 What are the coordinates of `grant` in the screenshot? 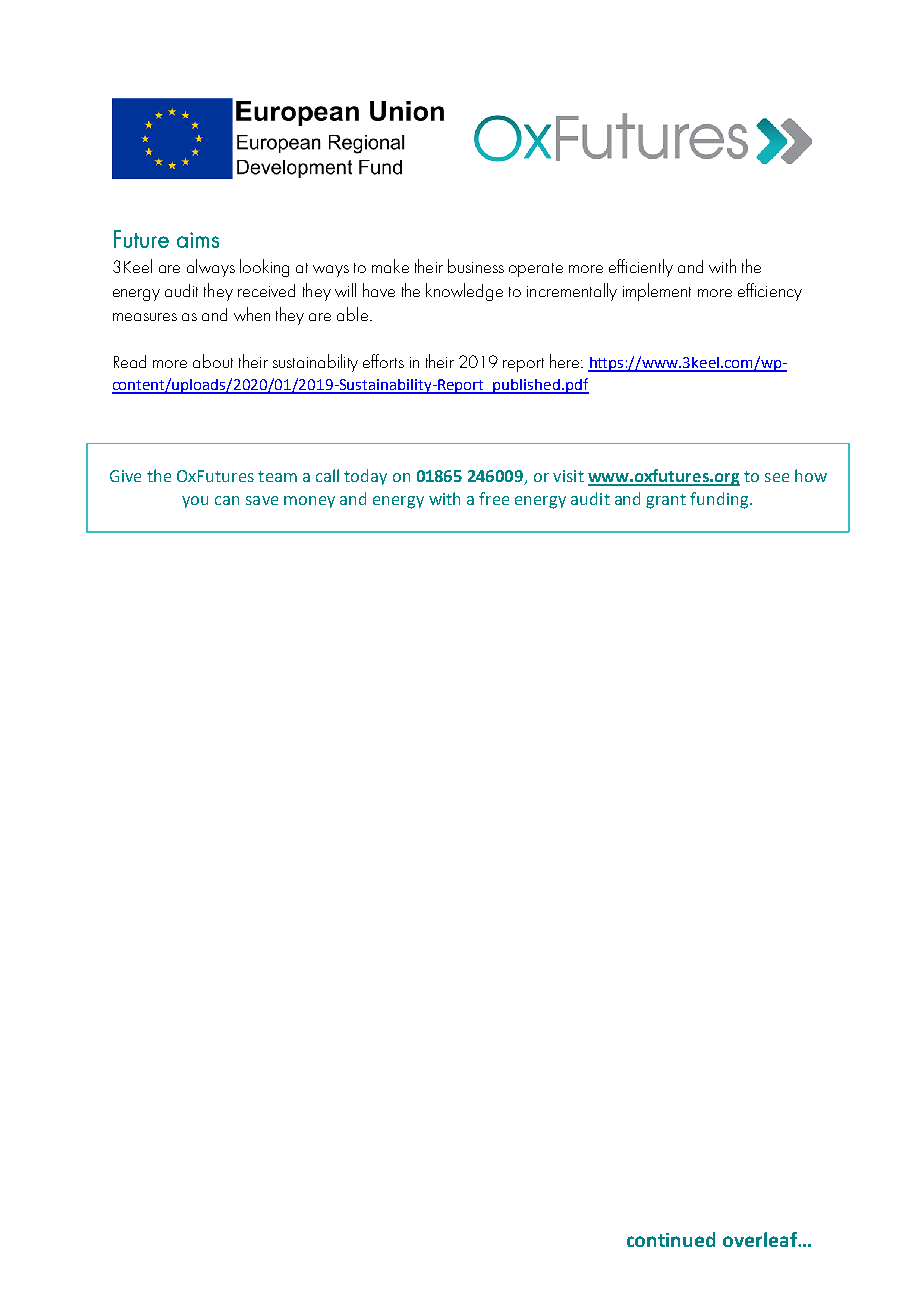 It's located at (666, 501).
